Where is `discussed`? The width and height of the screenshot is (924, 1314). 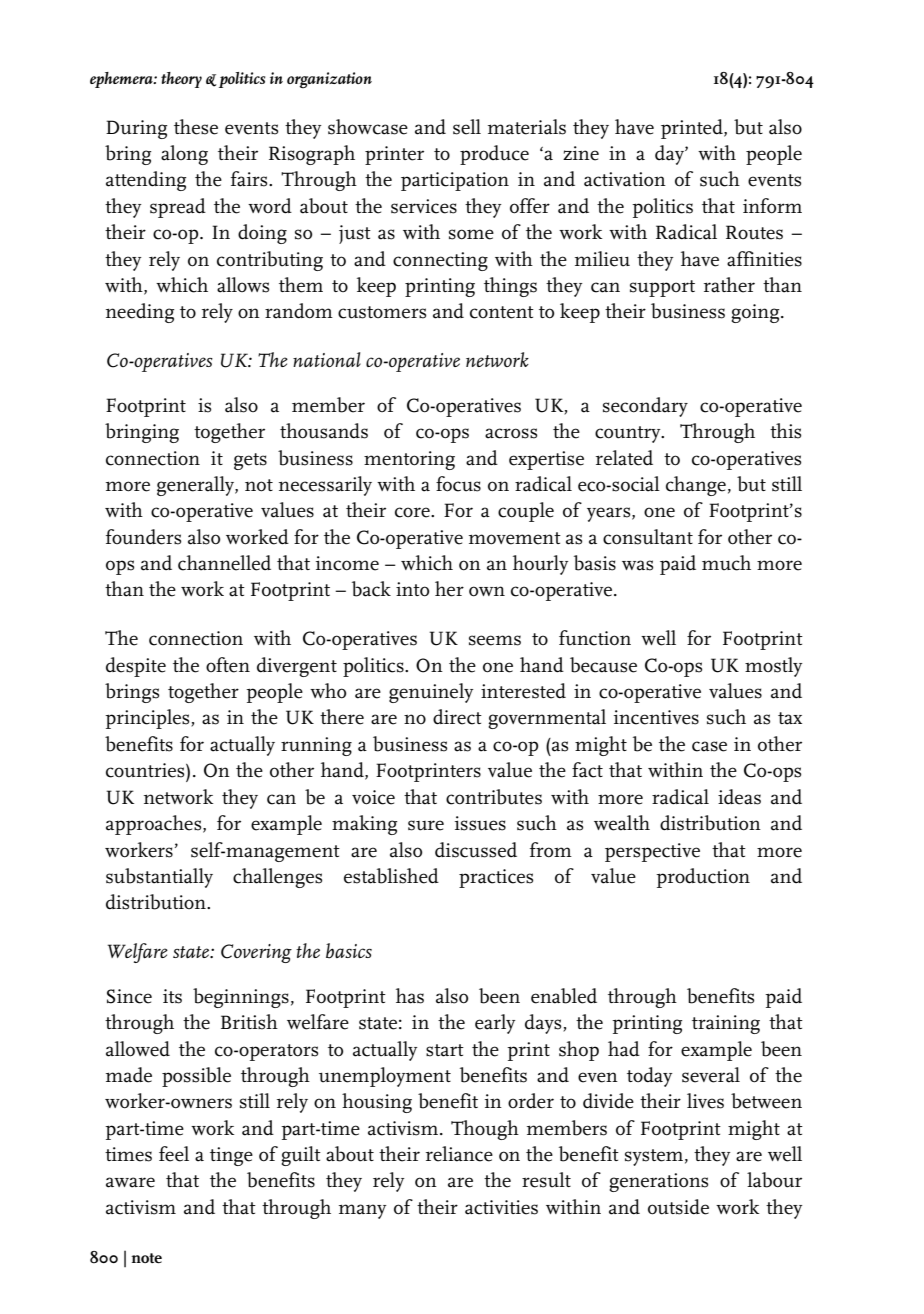
discussed is located at coordinates (476, 850).
